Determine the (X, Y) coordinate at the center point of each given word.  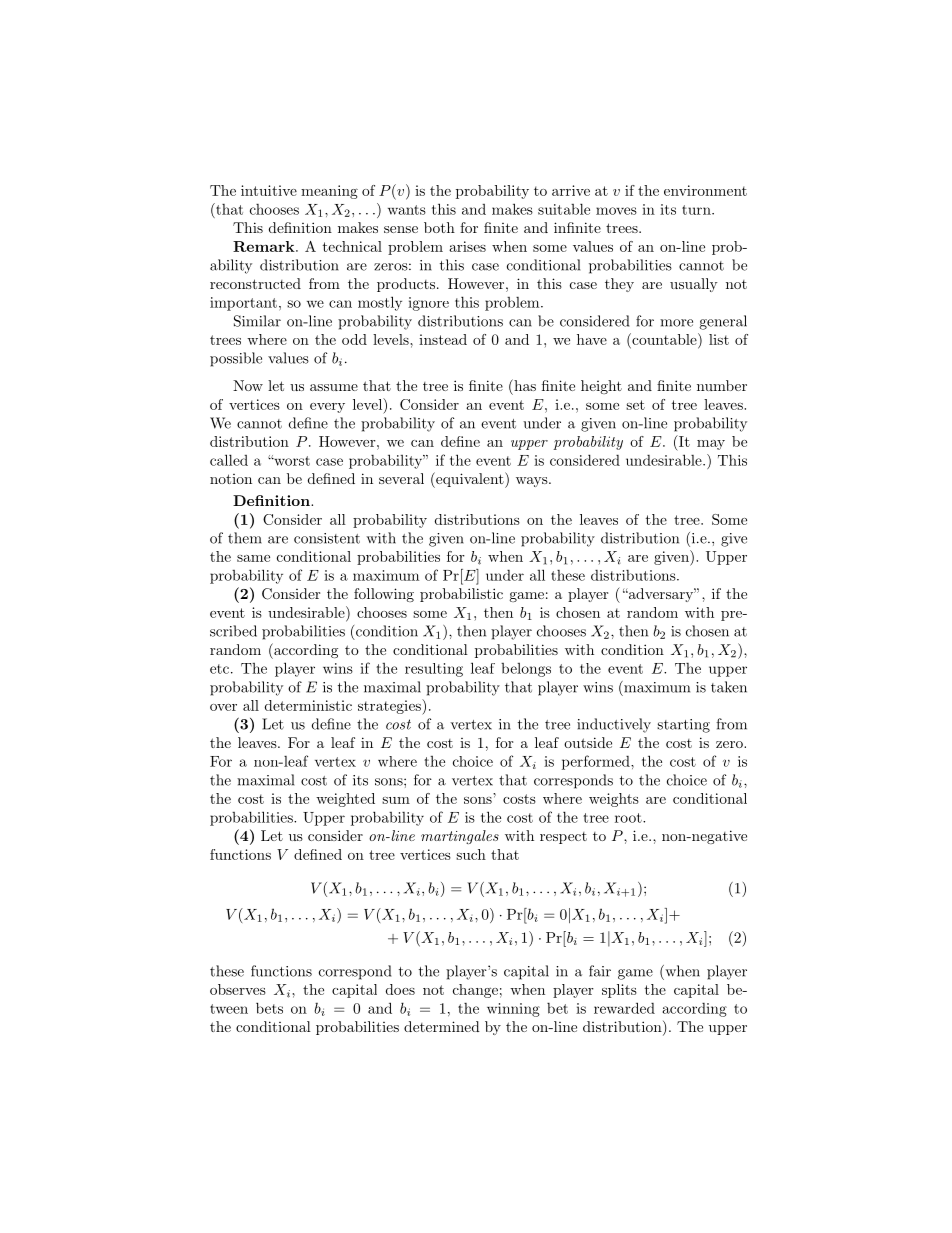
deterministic (308, 705)
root (629, 818)
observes (238, 989)
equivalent (470, 480)
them (245, 538)
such (471, 854)
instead (443, 339)
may (711, 445)
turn (697, 210)
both (439, 227)
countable (664, 339)
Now (248, 385)
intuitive (269, 190)
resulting (434, 670)
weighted (345, 800)
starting (683, 726)
